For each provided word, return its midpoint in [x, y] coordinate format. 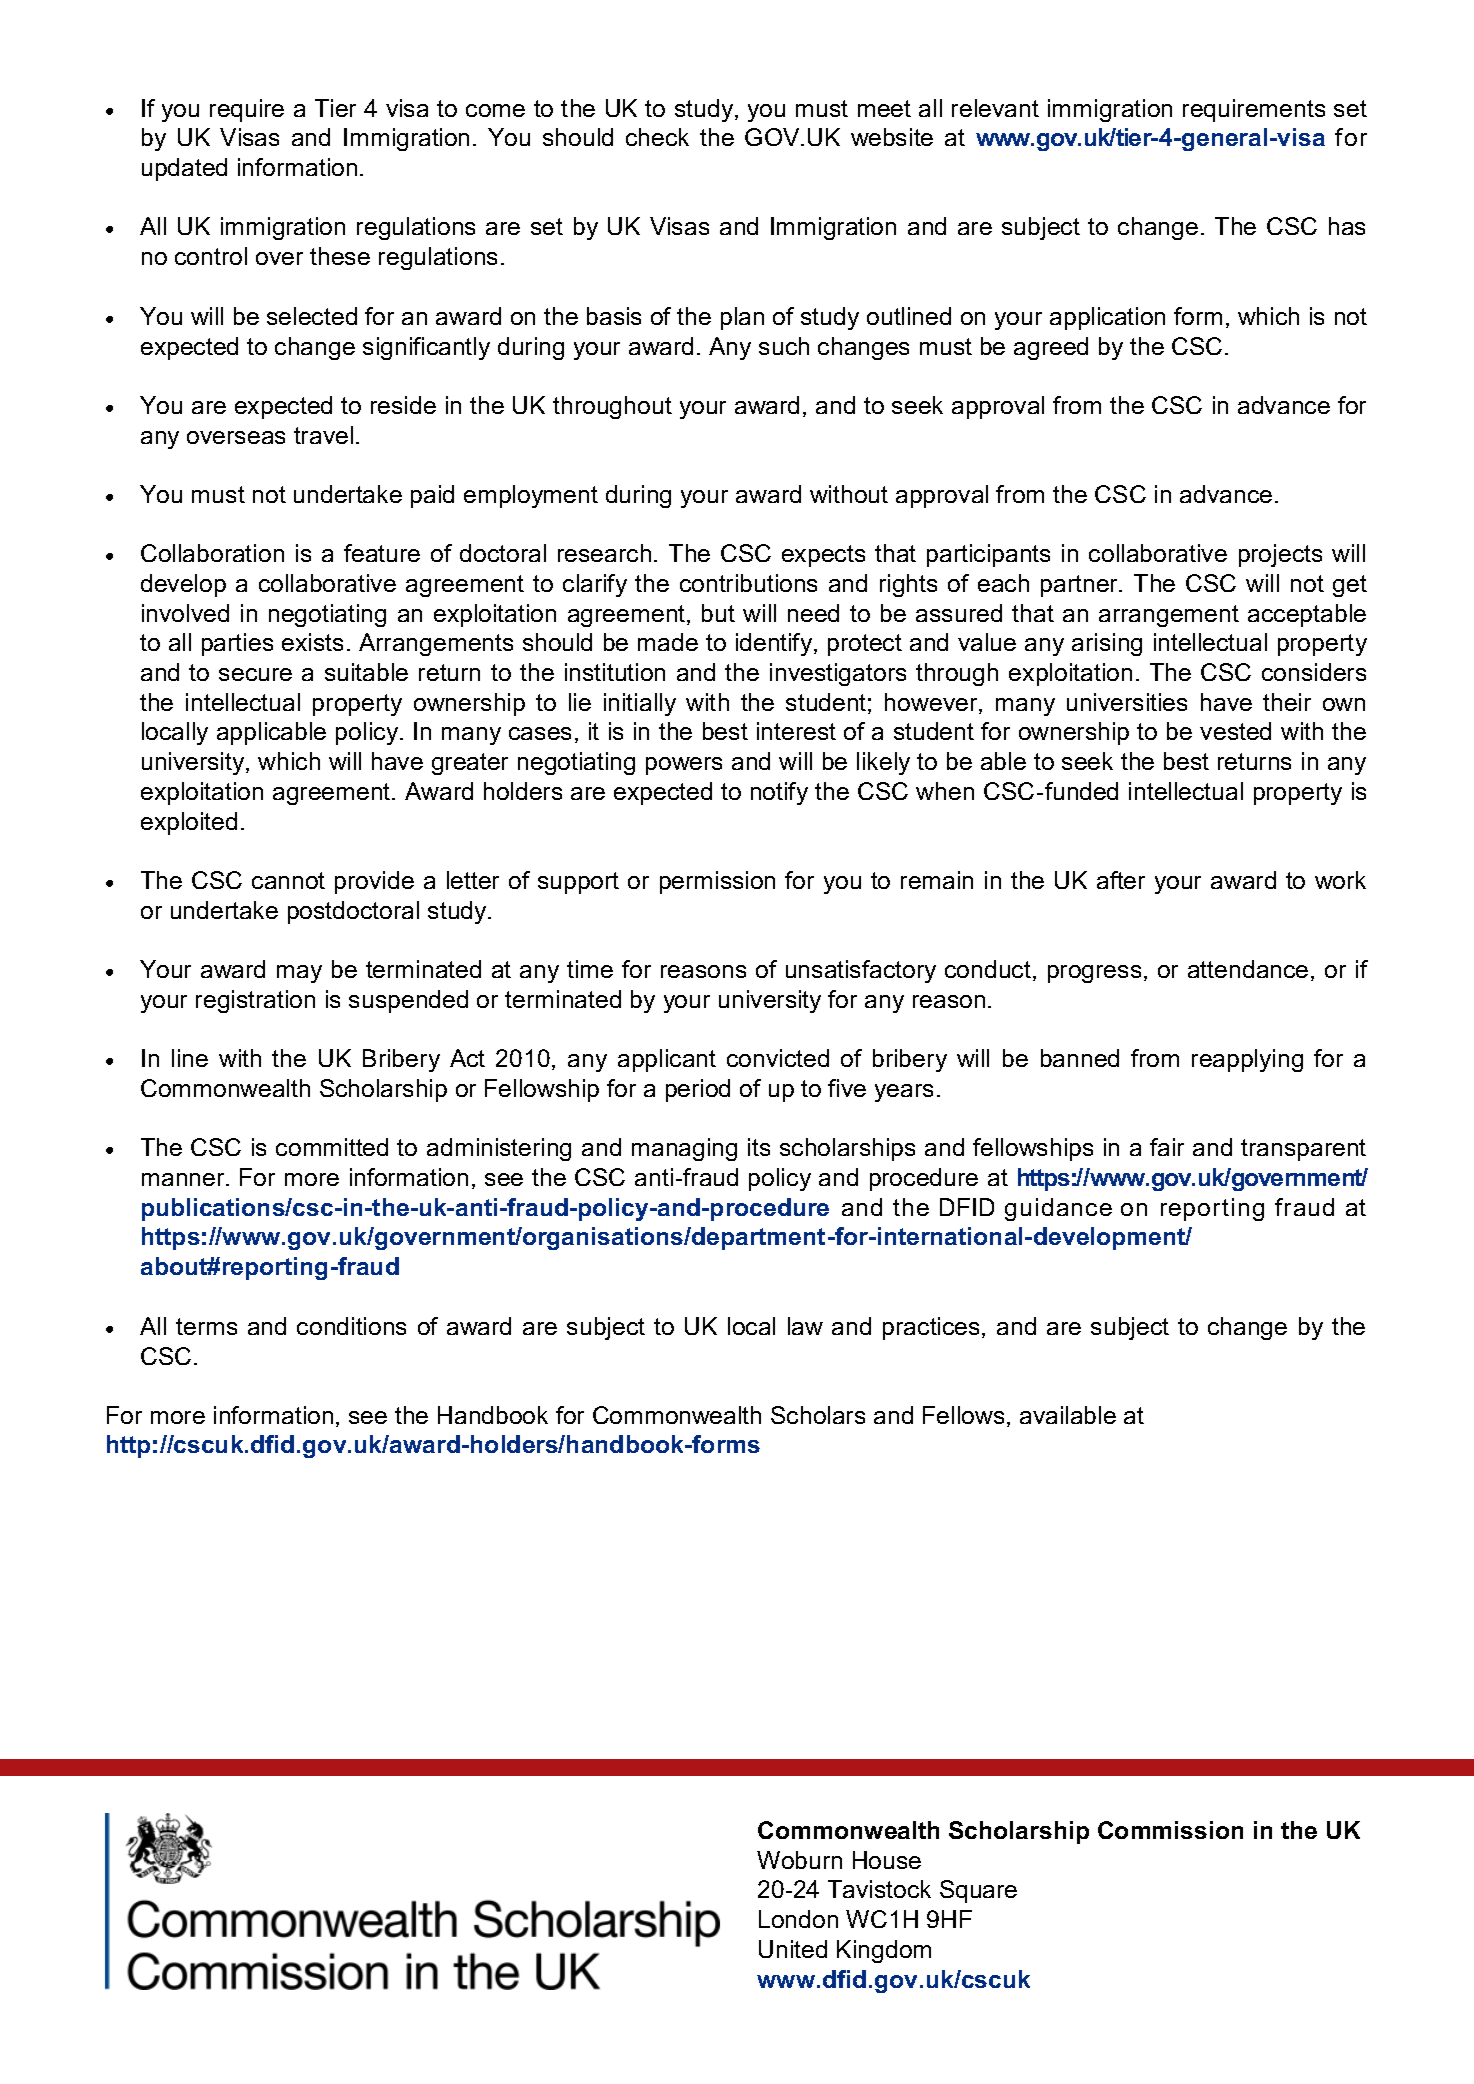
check [657, 137]
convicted [778, 1058]
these [340, 256]
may [299, 974]
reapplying [1247, 1060]
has [1347, 226]
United [793, 1949]
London [798, 1919]
